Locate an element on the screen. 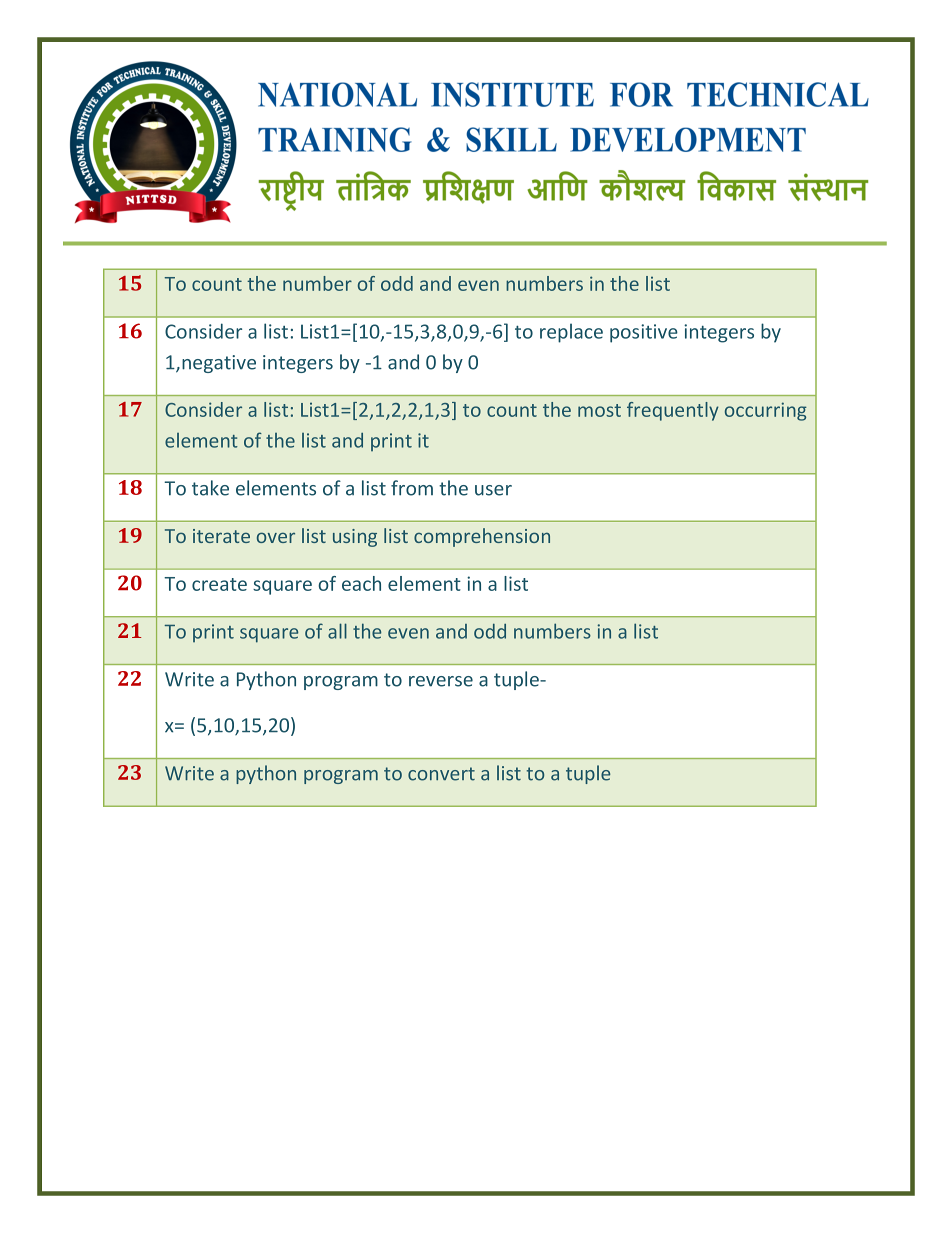 This screenshot has width=952, height=1233. convert is located at coordinates (441, 774).
